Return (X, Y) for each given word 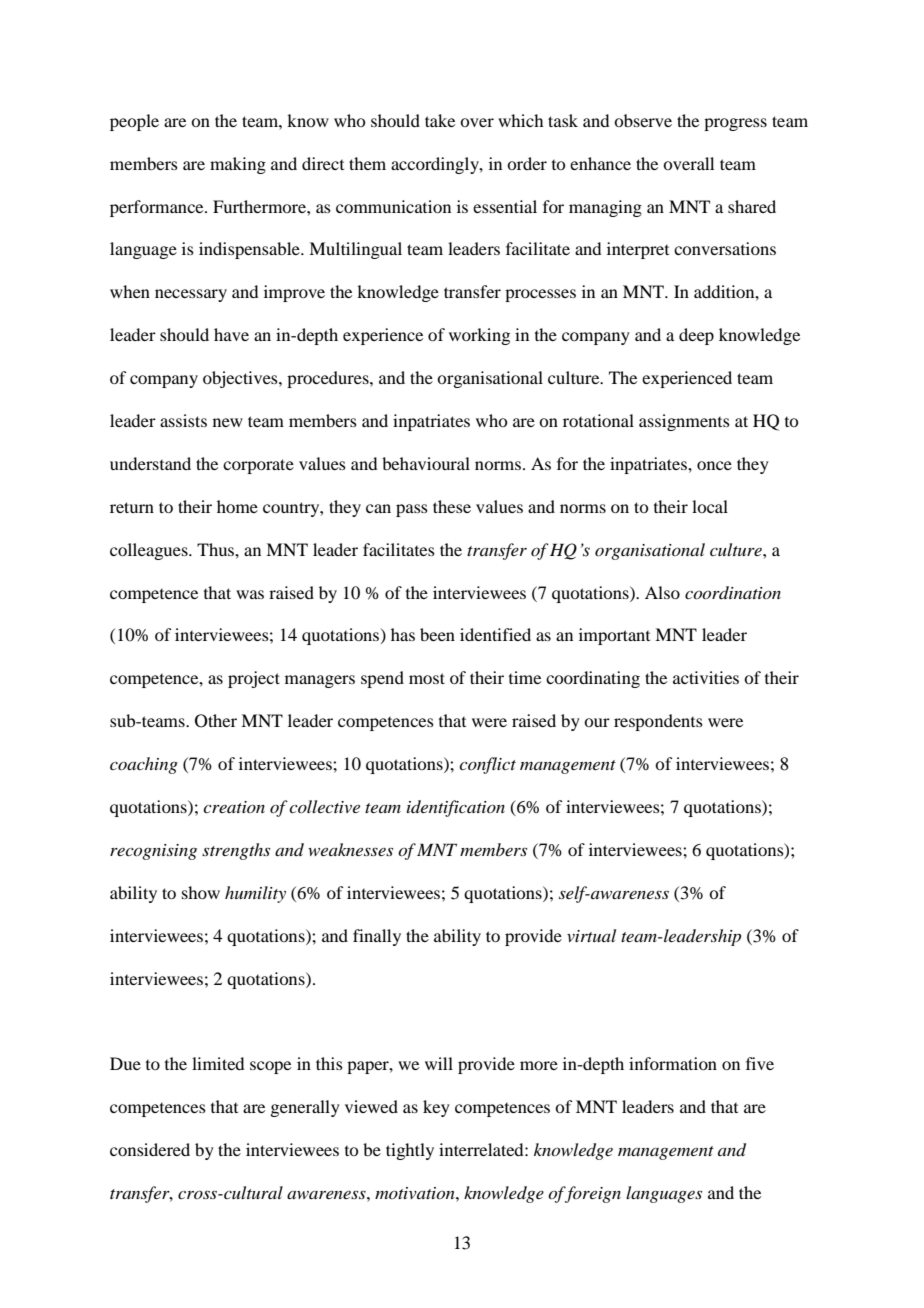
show (201, 892)
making (238, 165)
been (437, 634)
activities (706, 677)
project (254, 679)
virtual (591, 935)
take (440, 120)
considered (150, 1149)
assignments (684, 422)
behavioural (426, 463)
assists (183, 420)
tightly (410, 1151)
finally (377, 937)
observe (643, 120)
